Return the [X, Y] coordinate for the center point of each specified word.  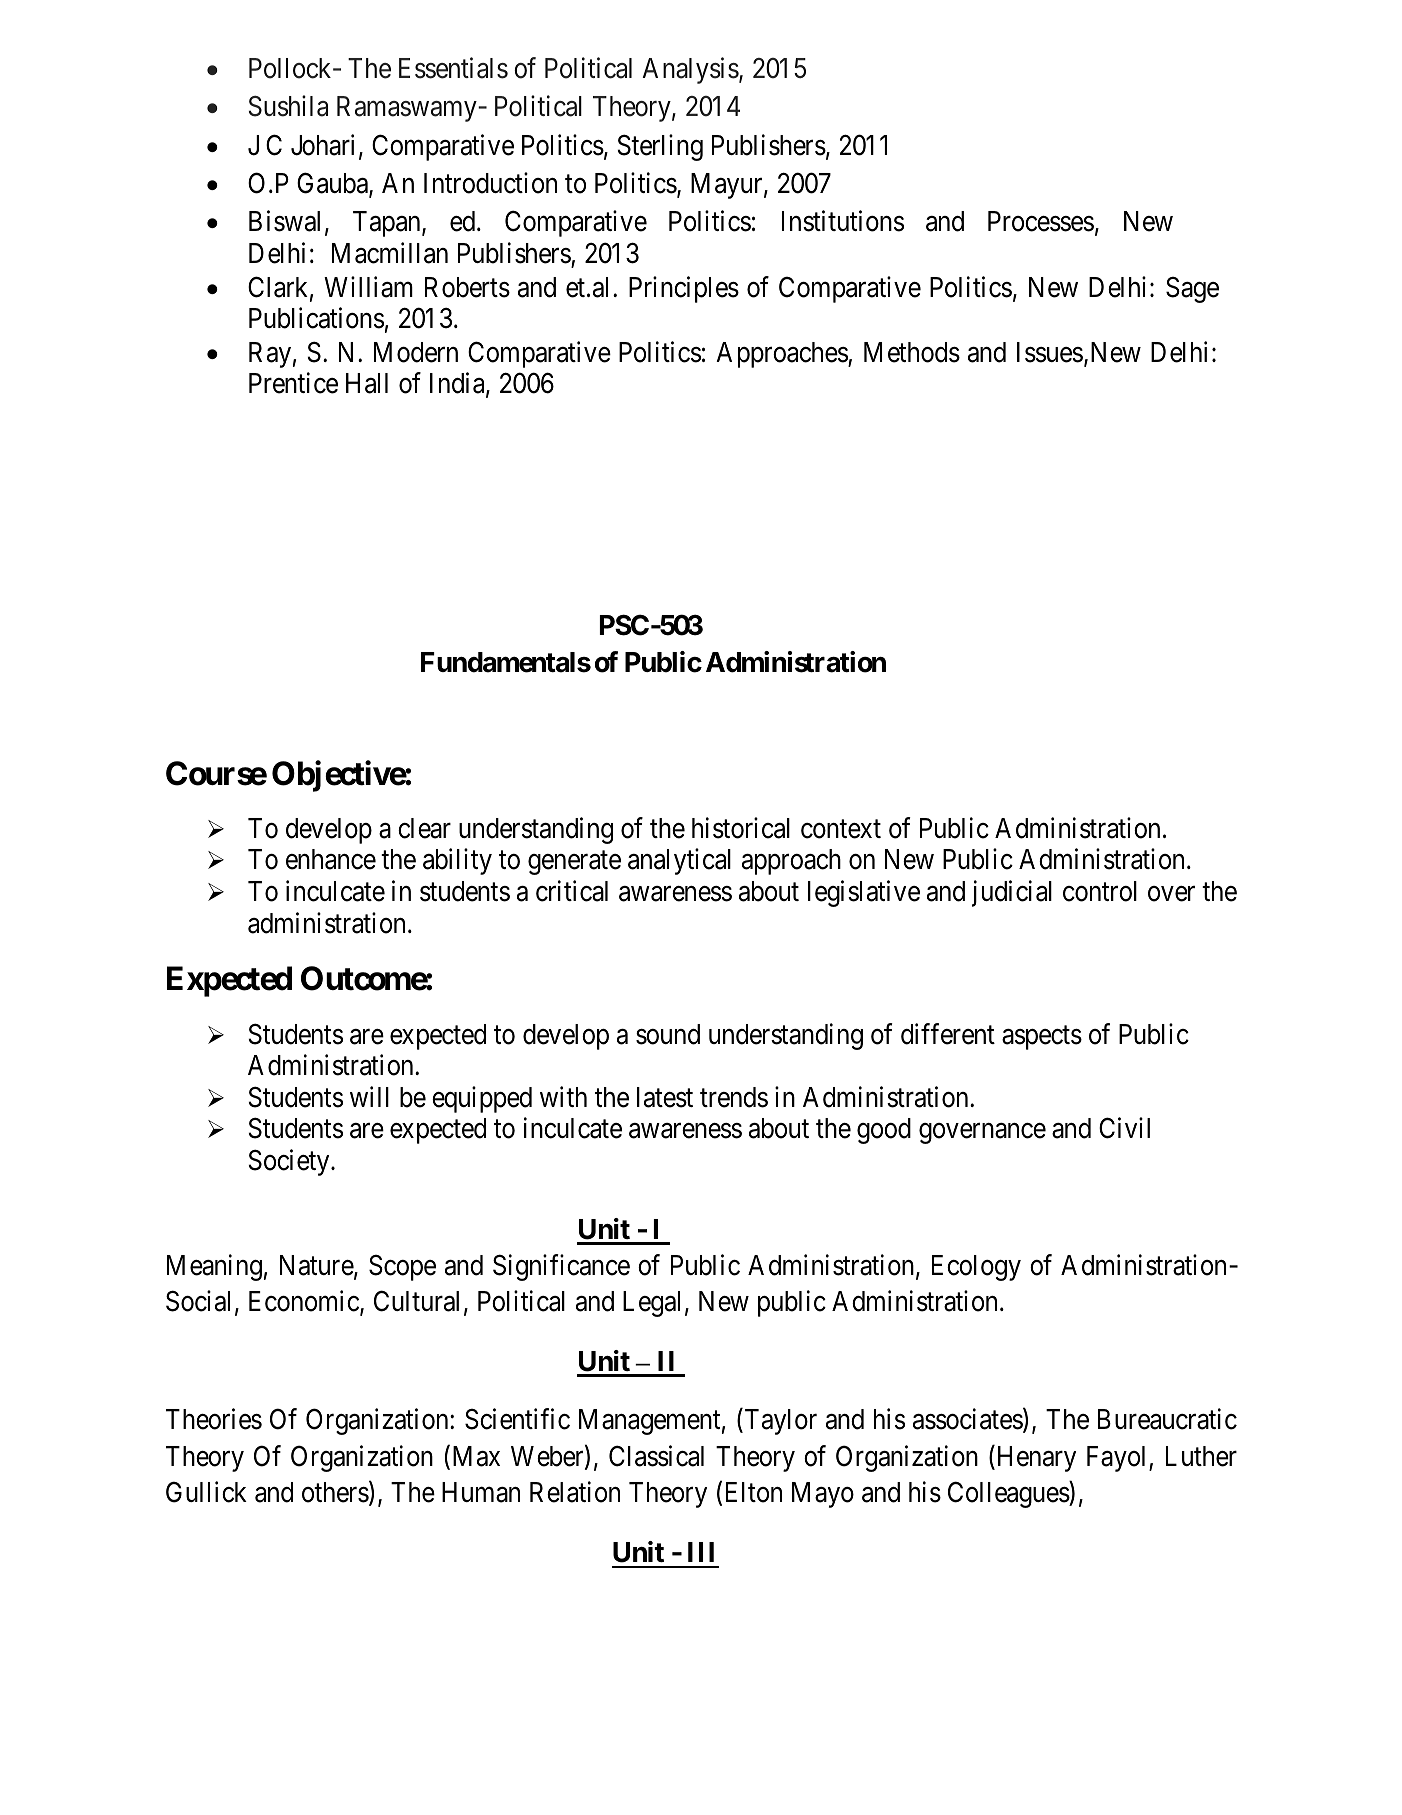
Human [481, 1492]
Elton [754, 1492]
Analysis [691, 70]
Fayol [1118, 1459]
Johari [322, 145]
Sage [1192, 290]
